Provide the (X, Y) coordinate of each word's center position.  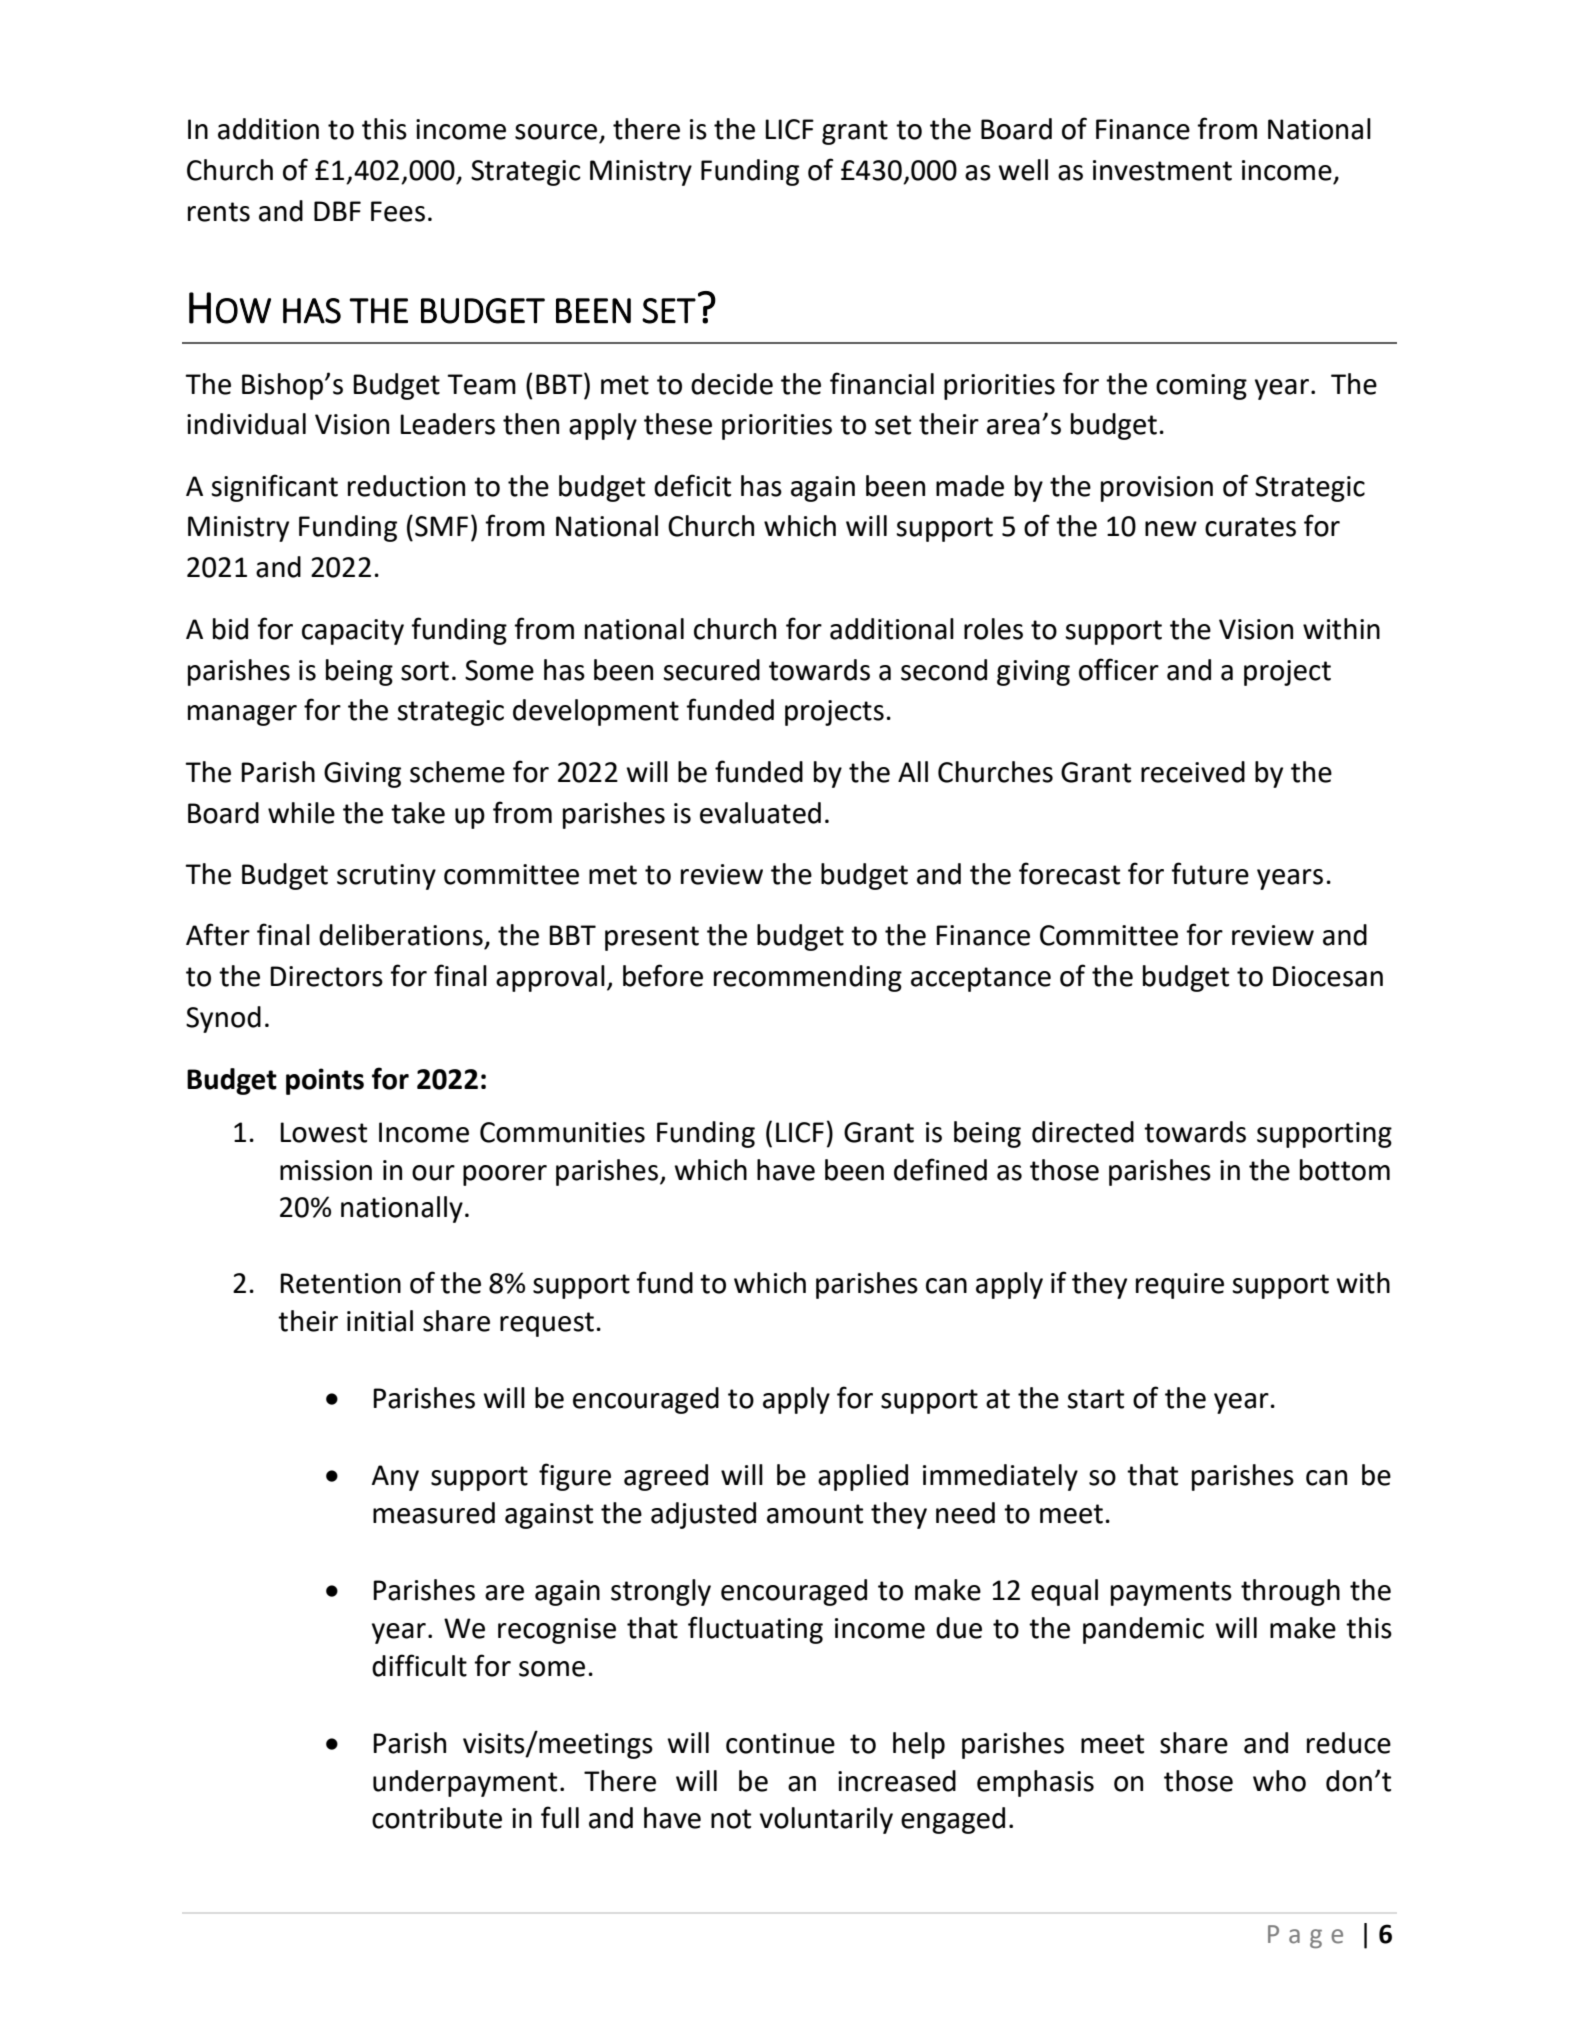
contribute (437, 1818)
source (556, 132)
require (1180, 1286)
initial (380, 1321)
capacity (353, 632)
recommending (808, 978)
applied (863, 1477)
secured (711, 670)
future (1210, 873)
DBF (337, 211)
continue (780, 1743)
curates (1250, 527)
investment (1162, 170)
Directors (326, 976)
